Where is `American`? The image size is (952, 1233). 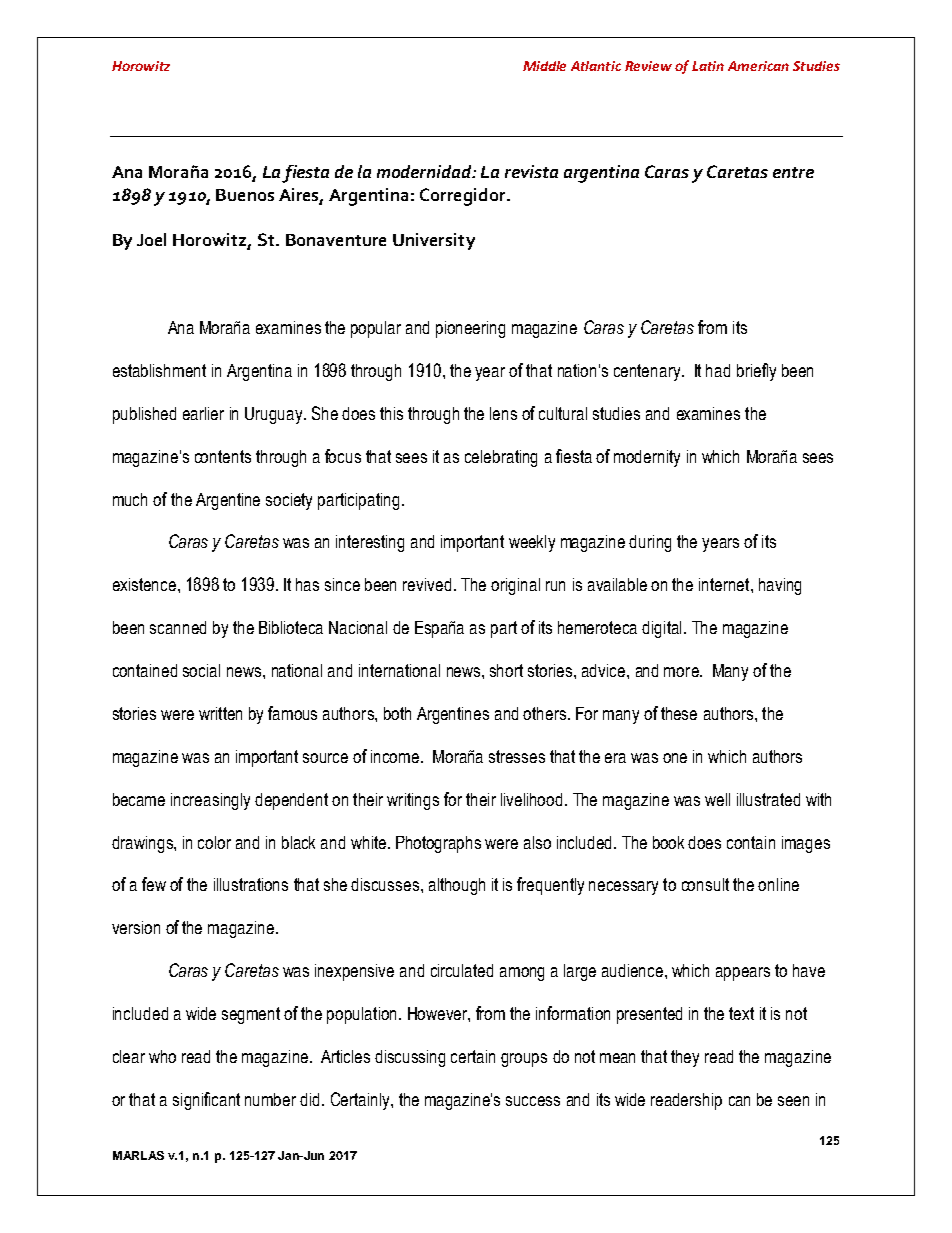 American is located at coordinates (758, 66).
